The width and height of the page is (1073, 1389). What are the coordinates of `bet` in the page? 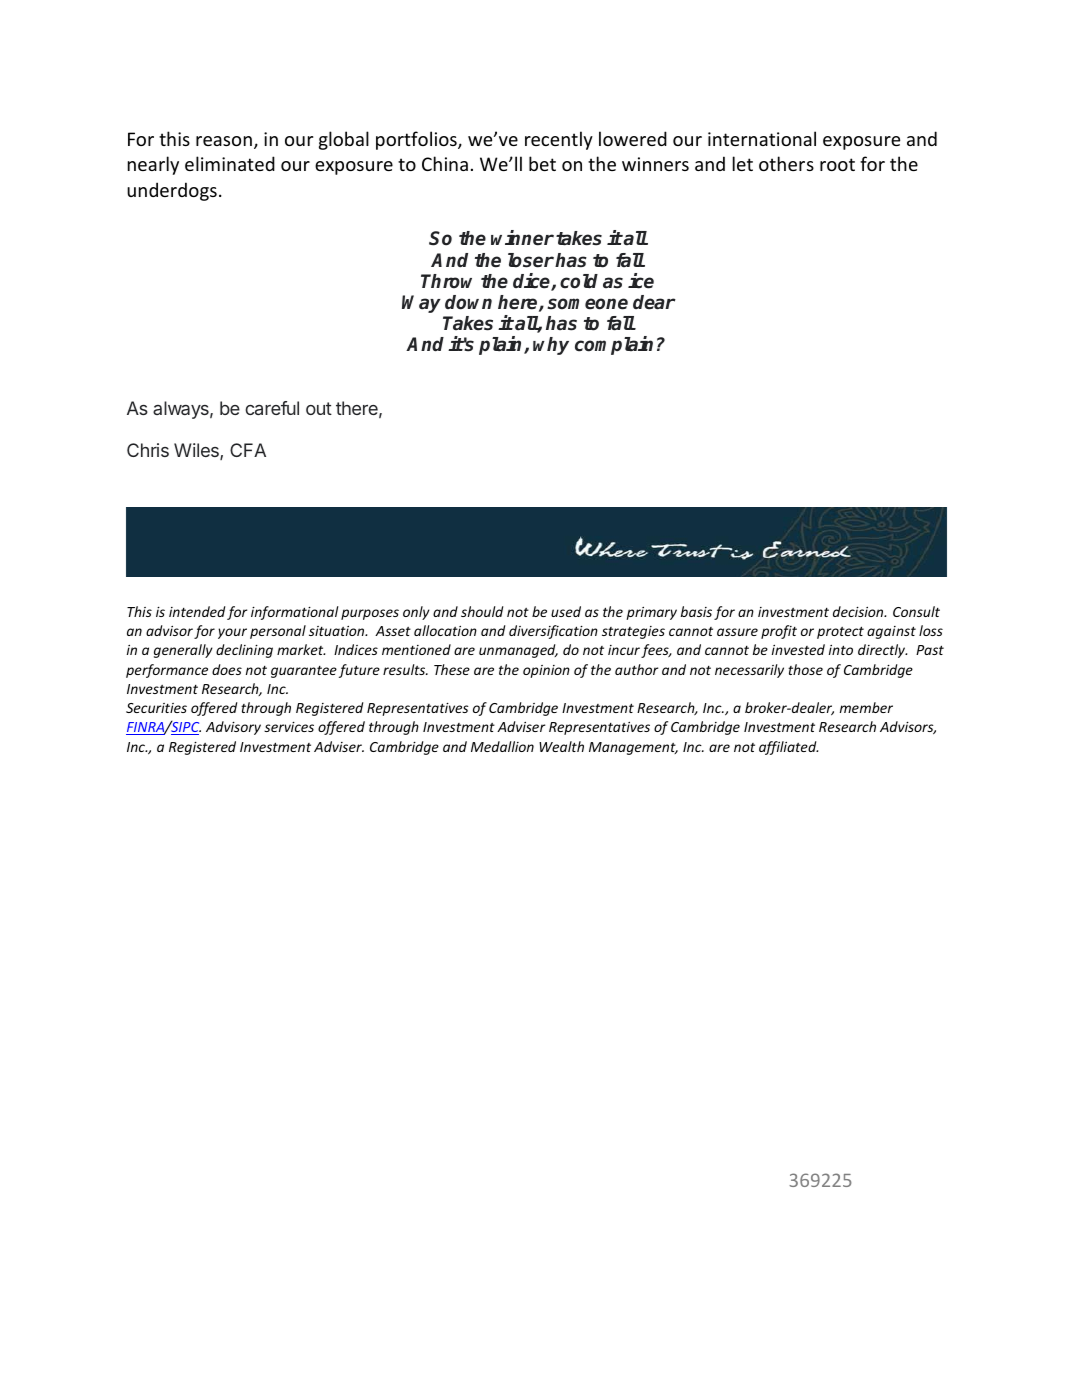 It's located at (542, 163).
